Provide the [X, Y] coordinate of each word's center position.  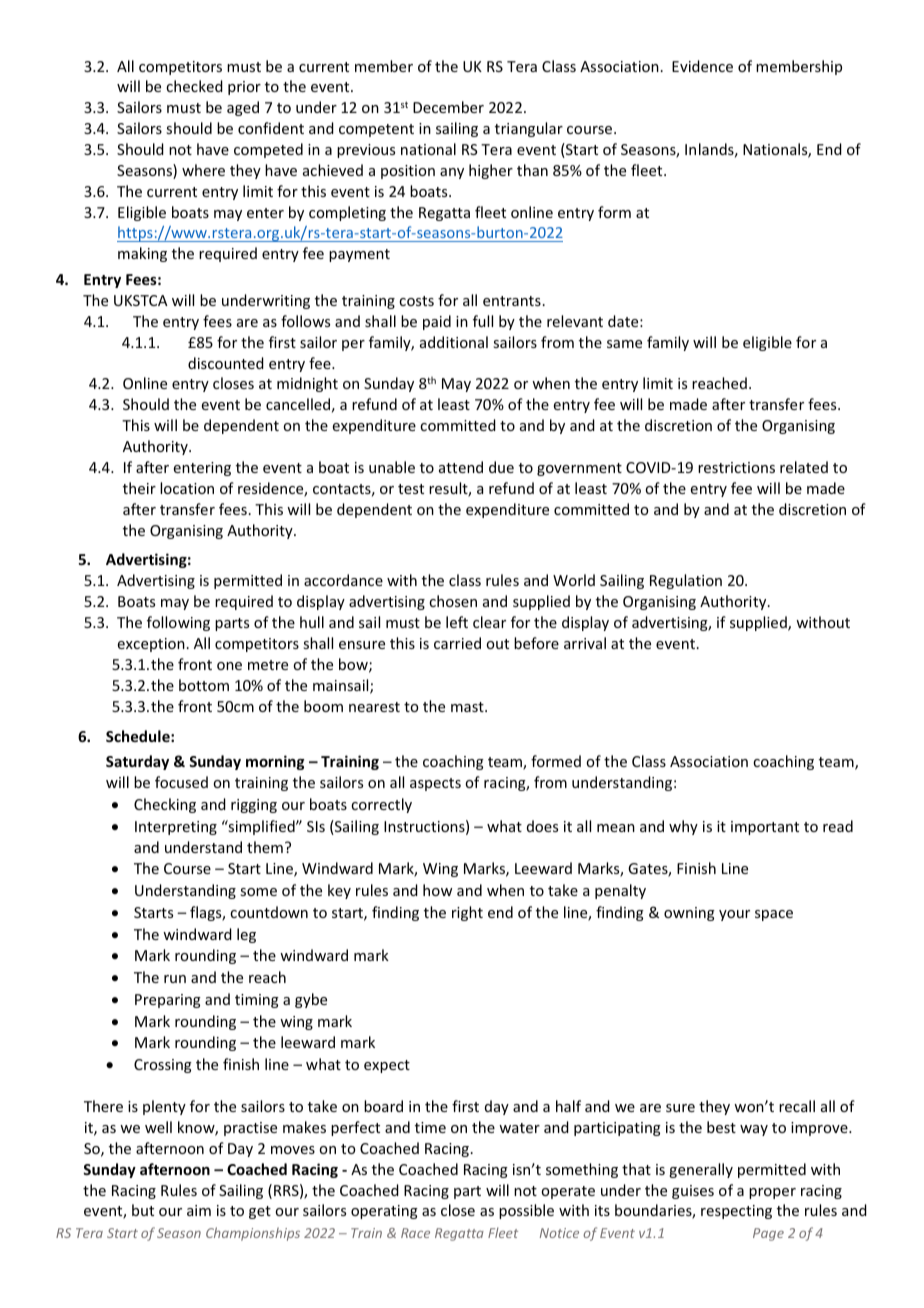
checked [194, 86]
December [448, 107]
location [187, 488]
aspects [435, 784]
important [765, 828]
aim [199, 1210]
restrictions [736, 467]
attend [461, 467]
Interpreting [176, 828]
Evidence [702, 66]
